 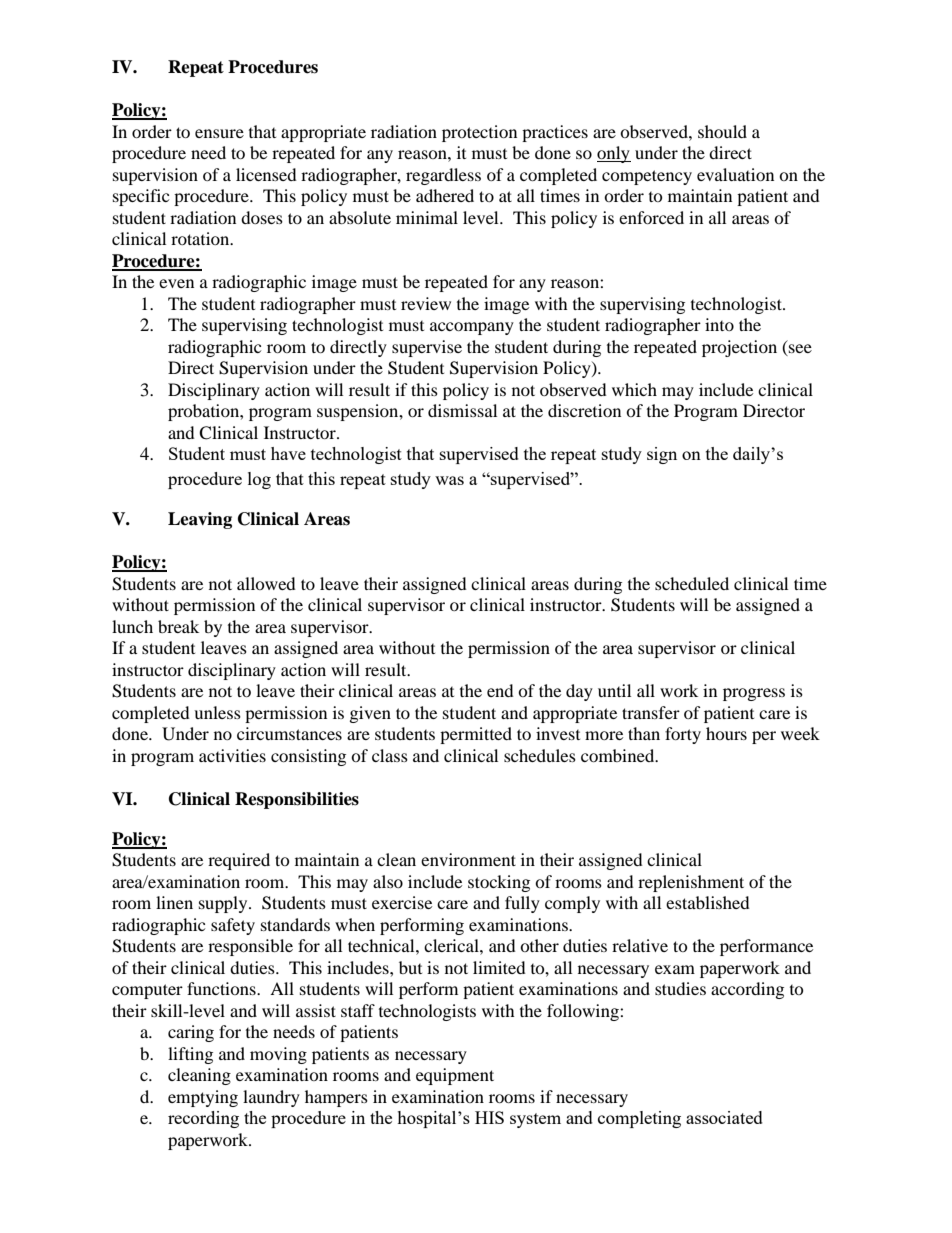 I want to click on regardless, so click(x=443, y=176).
